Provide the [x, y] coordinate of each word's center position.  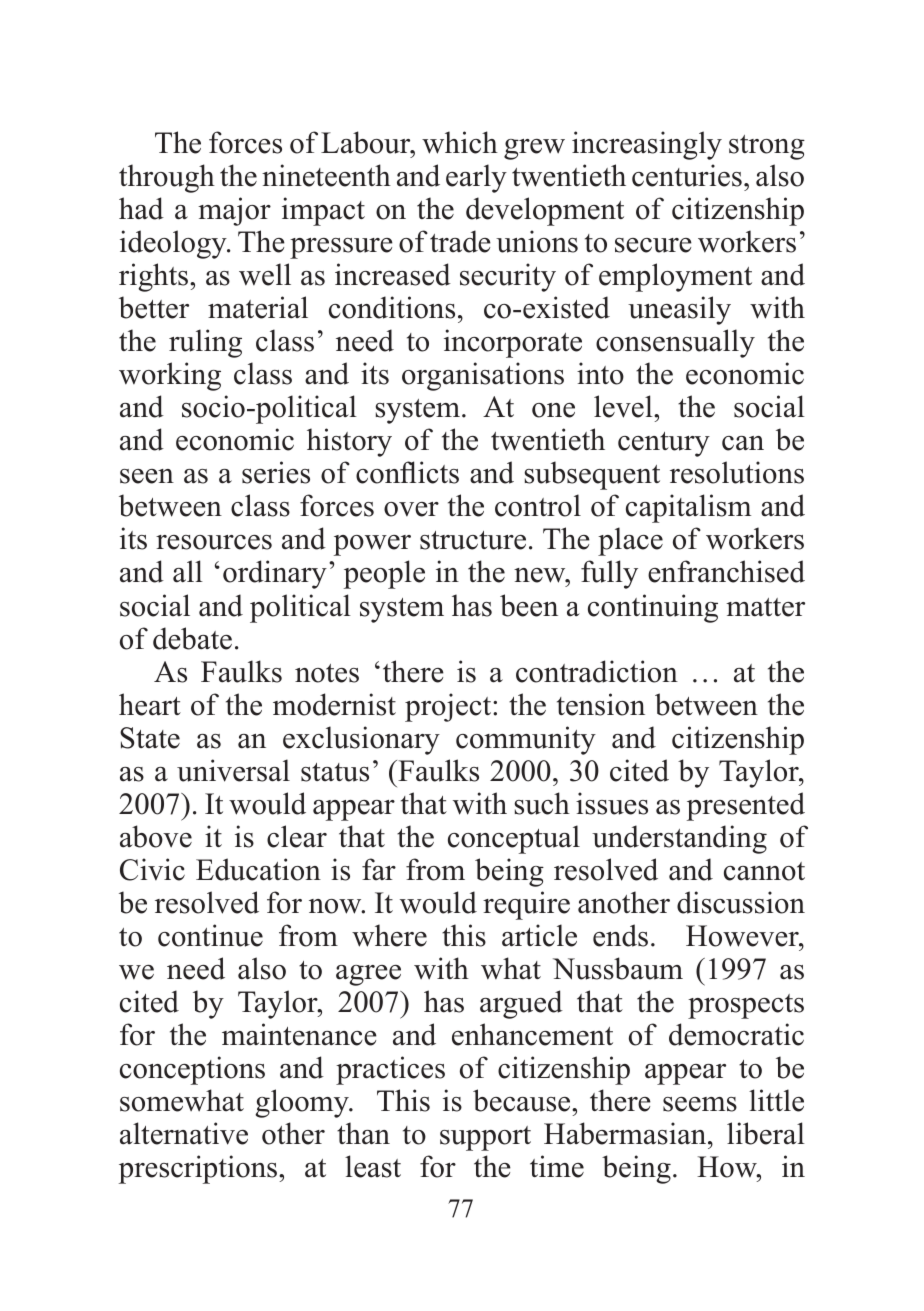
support [485, 1138]
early [476, 178]
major [234, 211]
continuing [653, 608]
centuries [687, 175]
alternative [184, 1133]
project [449, 707]
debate [192, 638]
